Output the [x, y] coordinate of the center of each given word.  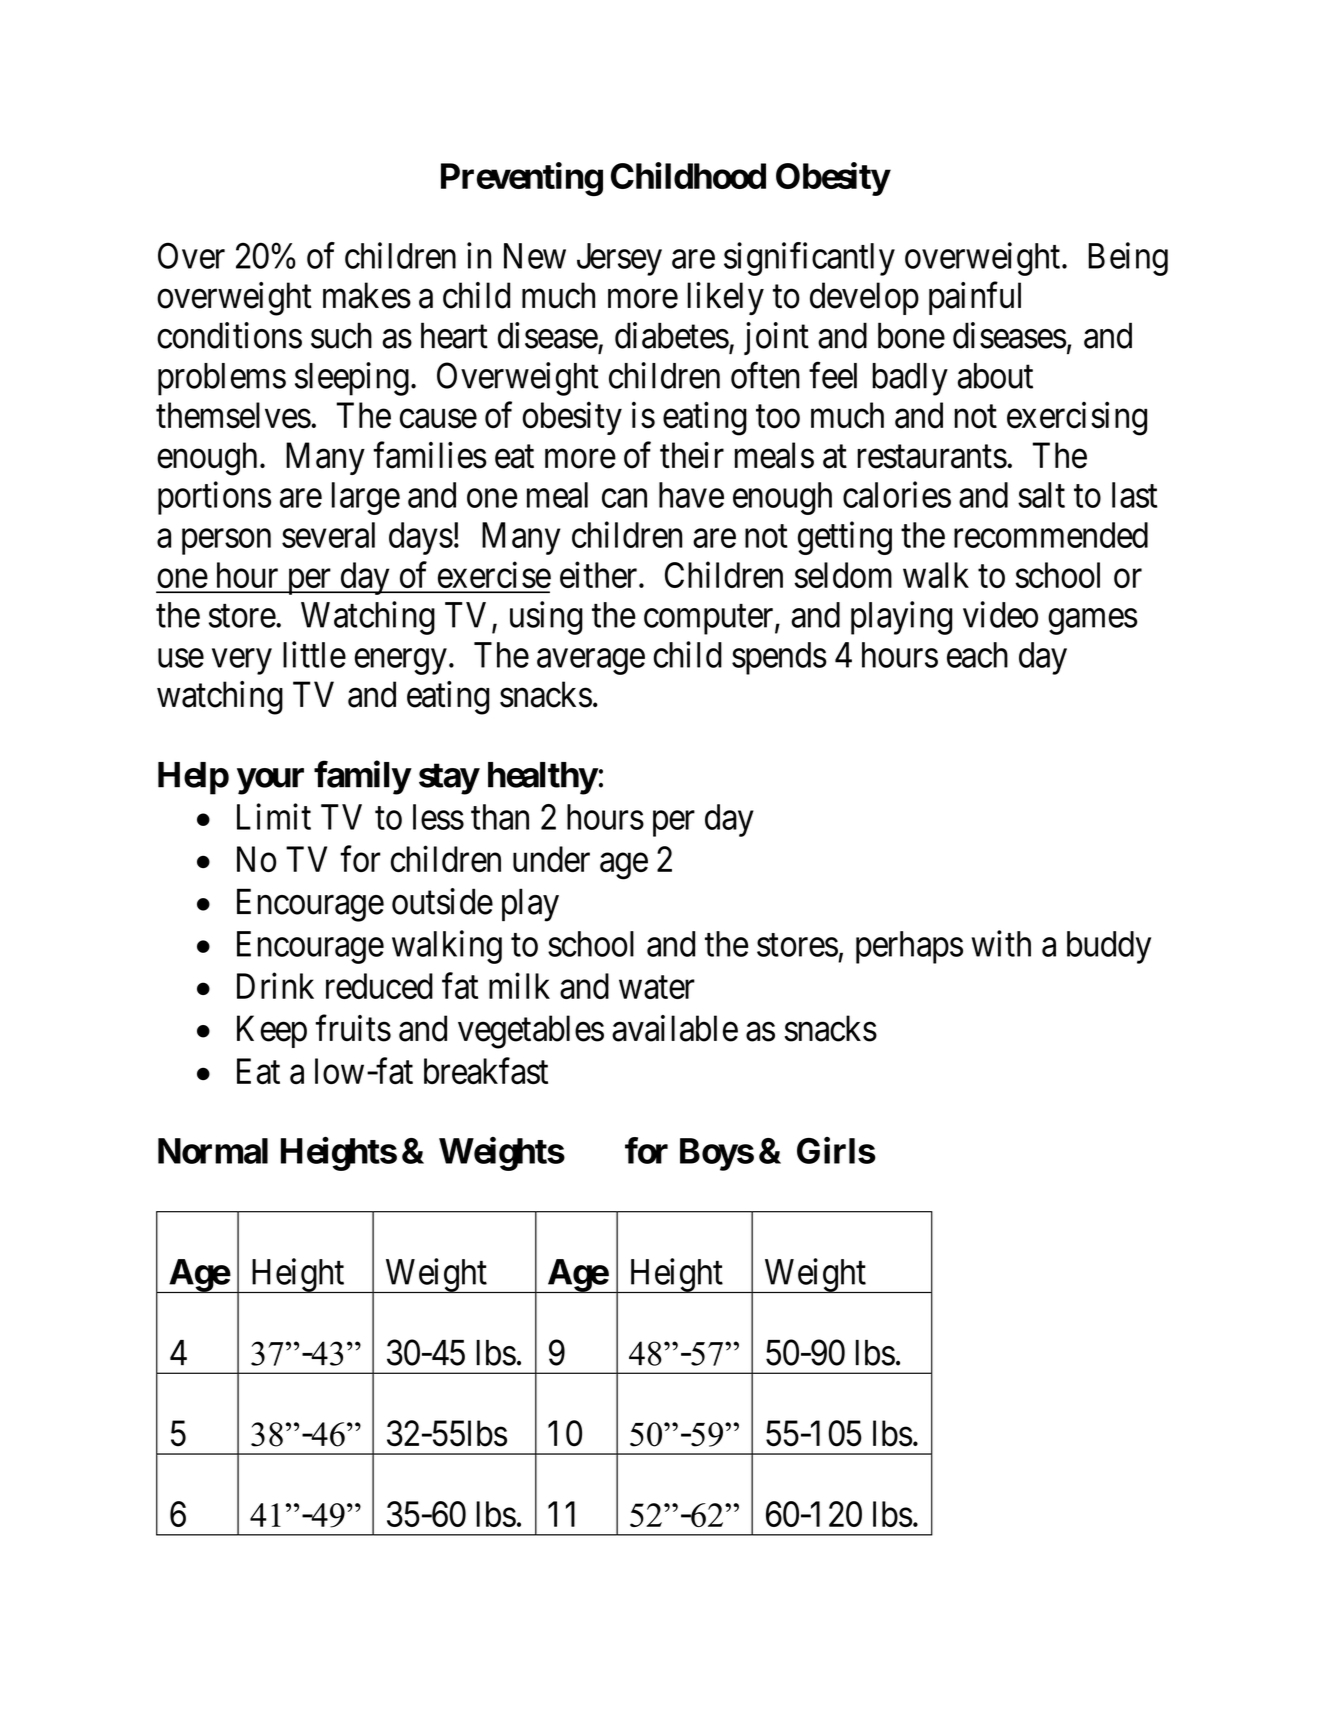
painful [975, 298]
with [1001, 943]
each [977, 655]
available [675, 1028]
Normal [213, 1151]
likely [725, 298]
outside [442, 901]
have [691, 495]
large [366, 498]
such [341, 335]
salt [1041, 495]
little [314, 654]
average [591, 662]
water [657, 987]
